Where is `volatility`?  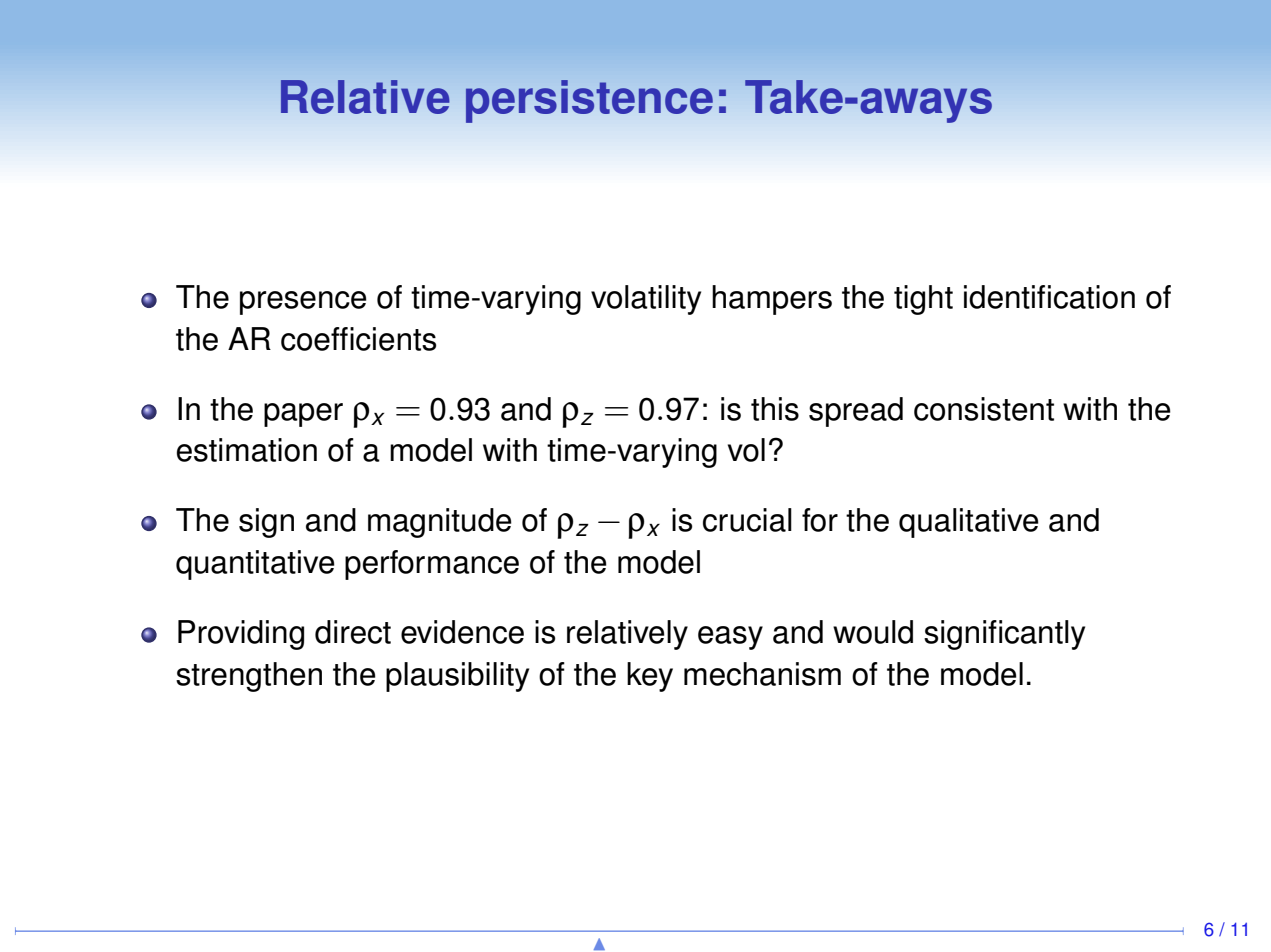
volatility is located at coordinates (646, 300).
